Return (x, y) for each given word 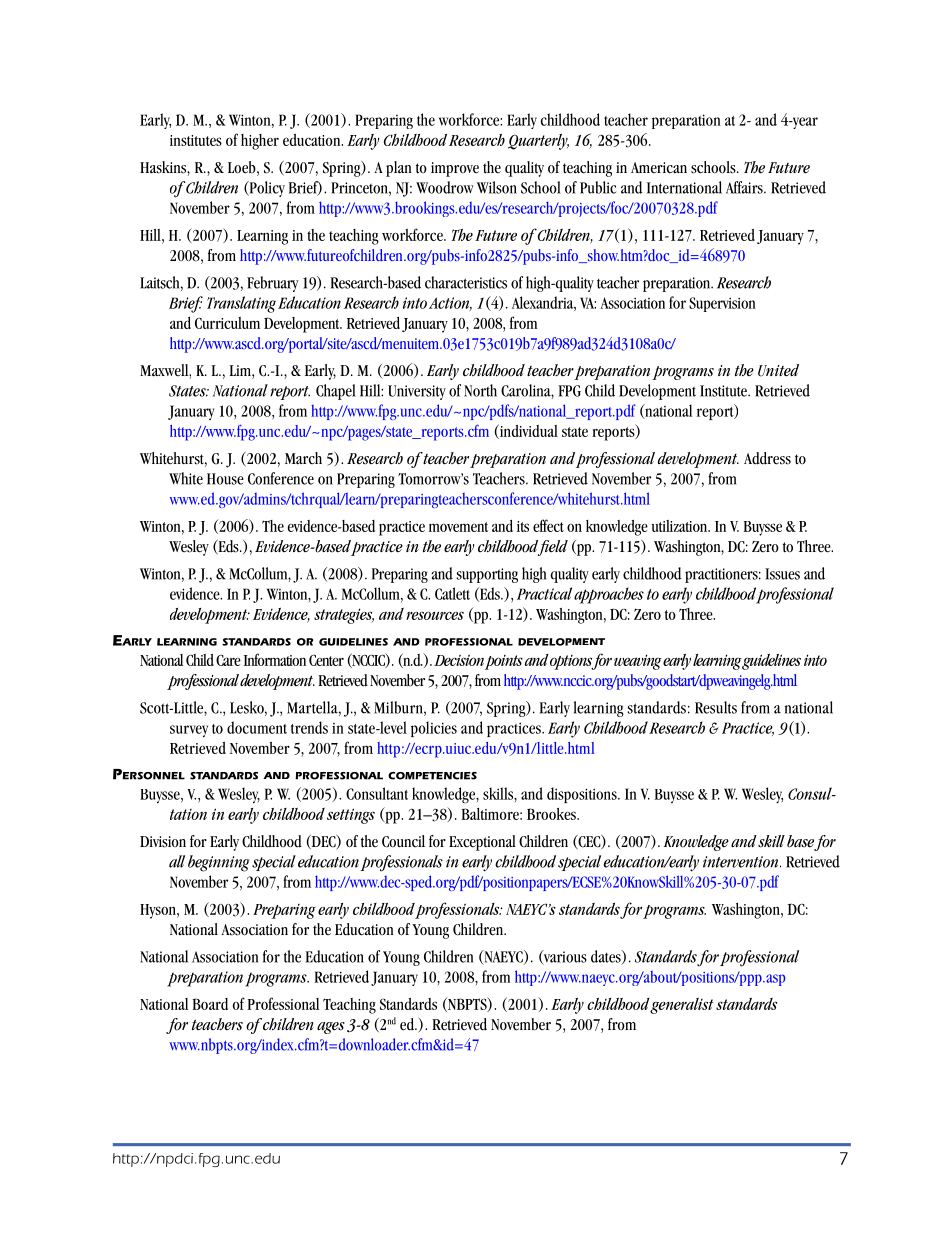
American (659, 168)
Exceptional (482, 843)
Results (716, 707)
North (480, 390)
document (257, 727)
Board (210, 1004)
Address (767, 458)
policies (434, 729)
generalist (682, 1006)
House (225, 479)
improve (455, 169)
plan (399, 169)
